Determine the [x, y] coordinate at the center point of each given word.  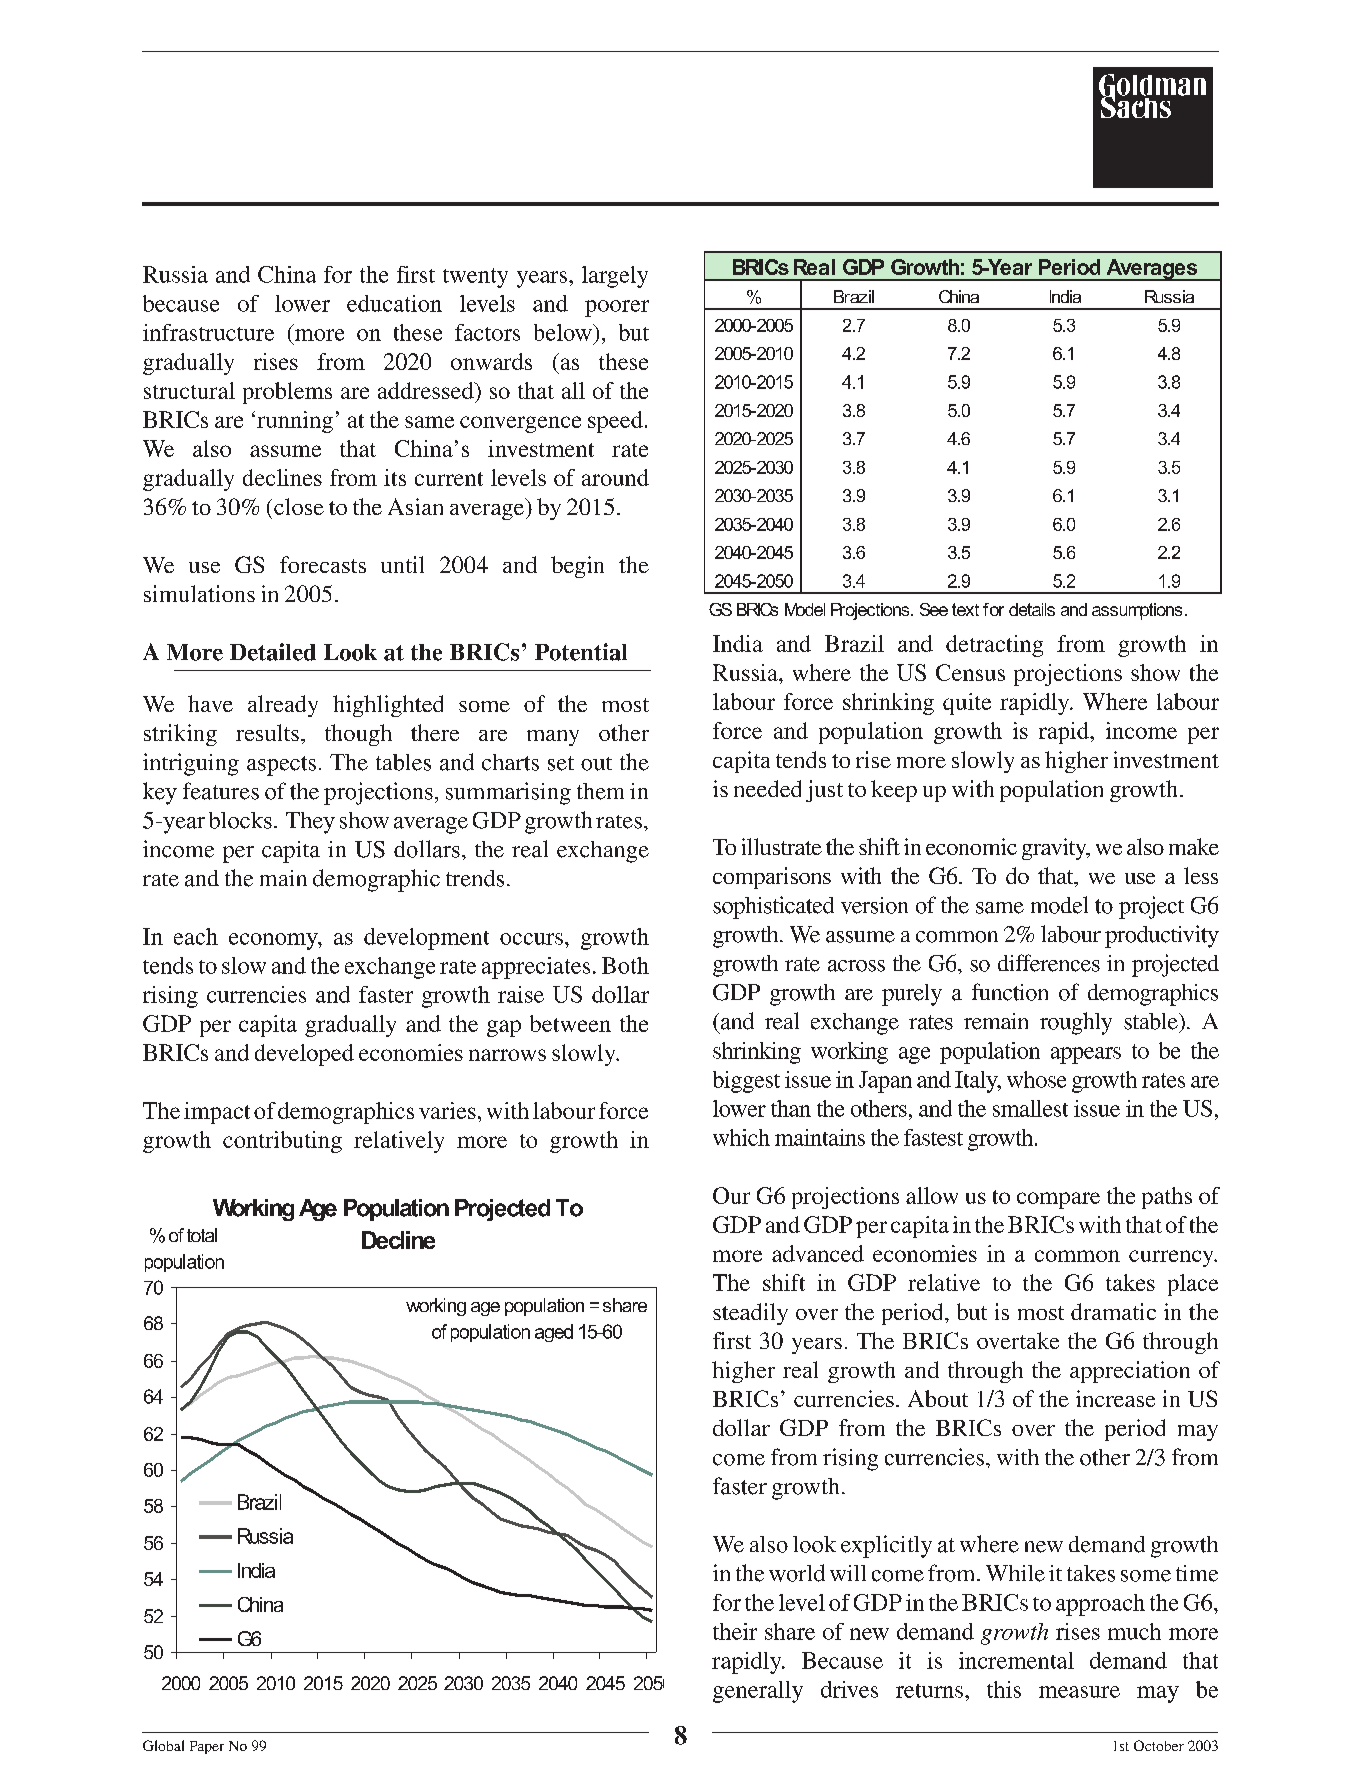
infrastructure [208, 332]
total [202, 1235]
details [1032, 609]
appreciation [1130, 1372]
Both [625, 965]
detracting [994, 646]
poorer [617, 308]
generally [758, 1692]
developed [304, 1055]
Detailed [273, 652]
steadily [750, 1314]
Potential [581, 652]
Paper [207, 1747]
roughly [1076, 1023]
